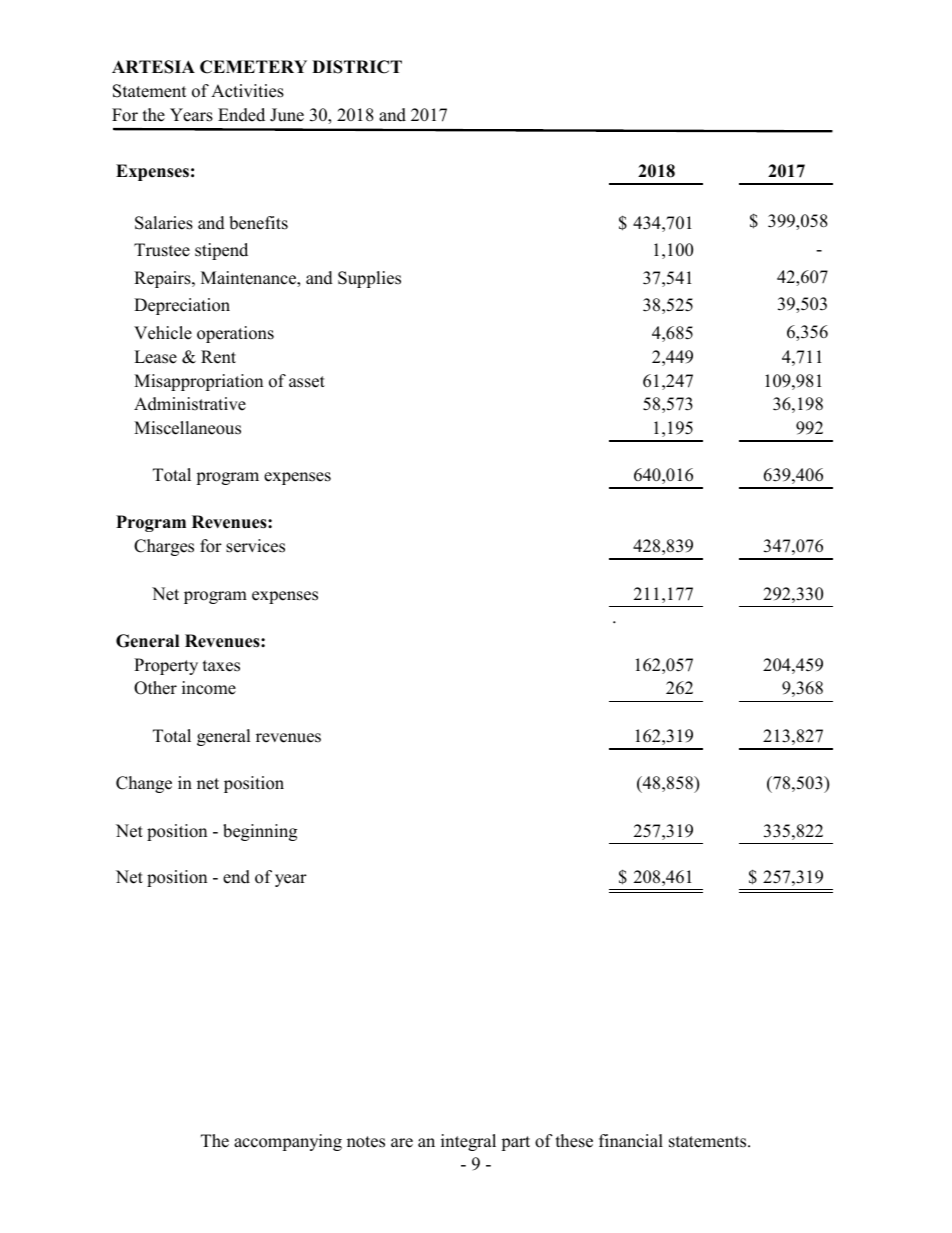 The width and height of the screenshot is (952, 1233). What do you see at coordinates (402, 1143) in the screenshot?
I see `are` at bounding box center [402, 1143].
